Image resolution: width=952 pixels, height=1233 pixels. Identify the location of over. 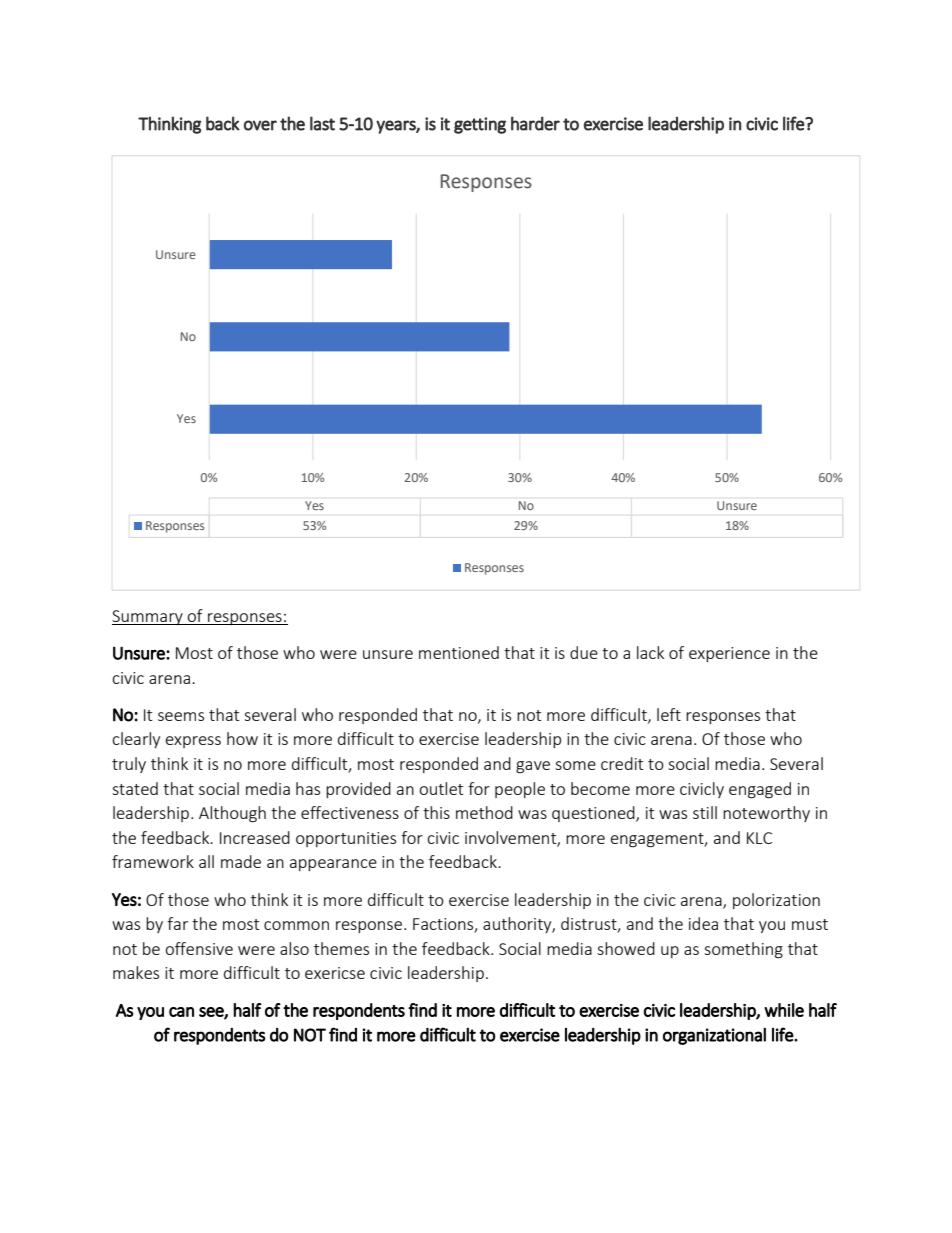
(260, 125).
